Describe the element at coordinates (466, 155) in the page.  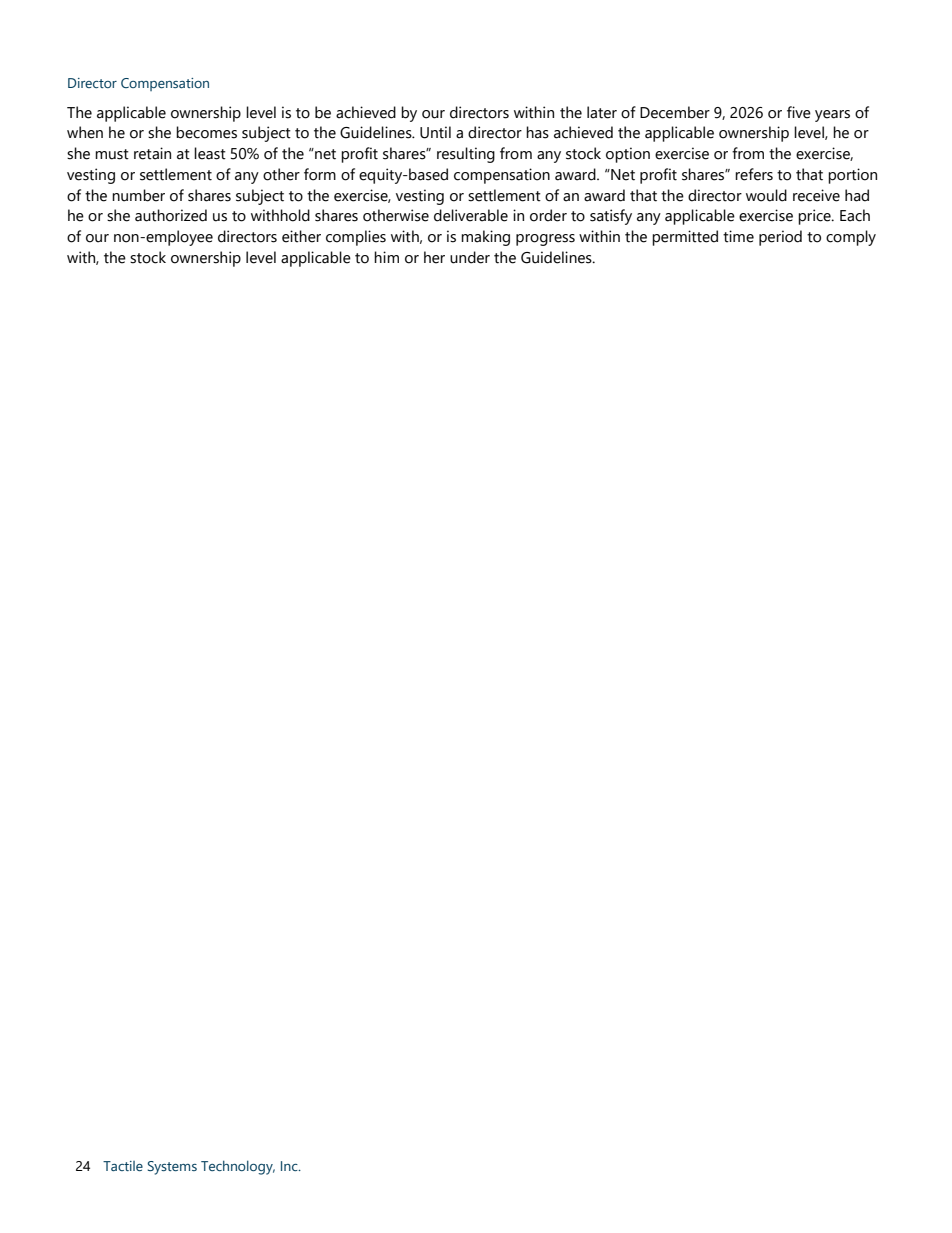
I see `resulting` at that location.
